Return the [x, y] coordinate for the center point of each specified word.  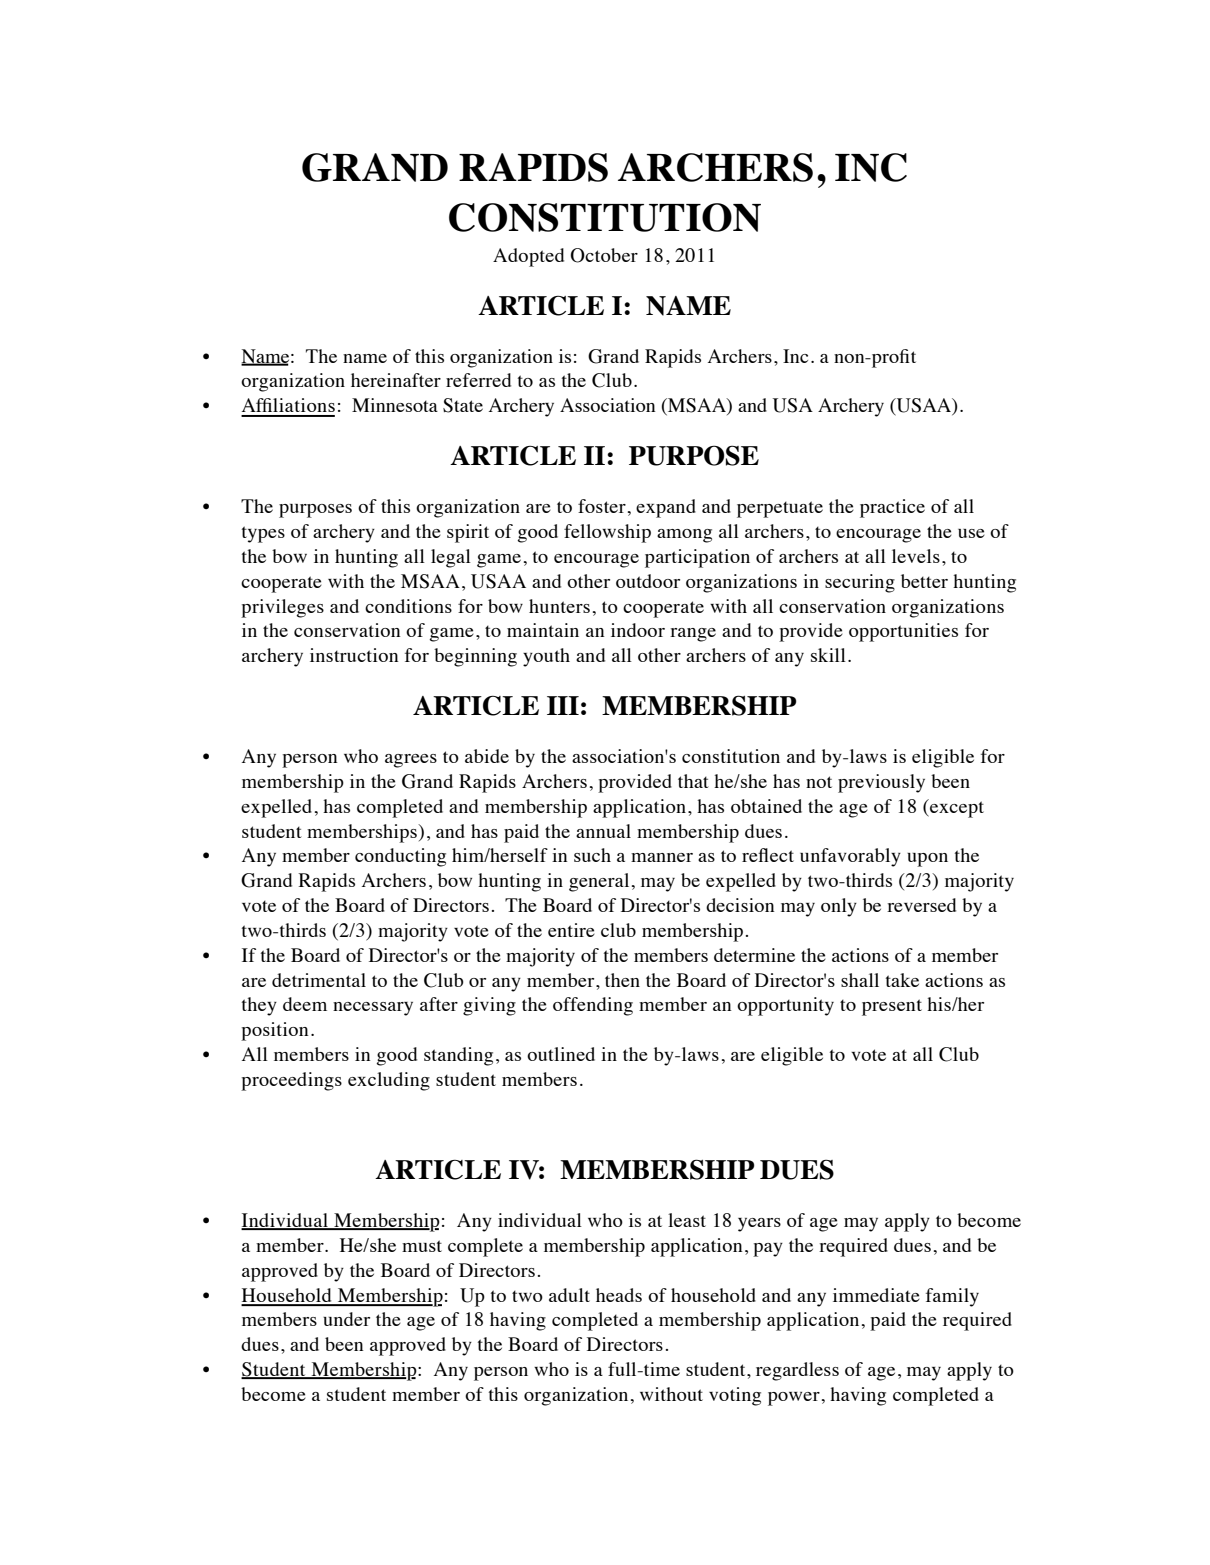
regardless [797, 1371]
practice [892, 508]
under [346, 1319]
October [604, 255]
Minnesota [395, 405]
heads [619, 1295]
